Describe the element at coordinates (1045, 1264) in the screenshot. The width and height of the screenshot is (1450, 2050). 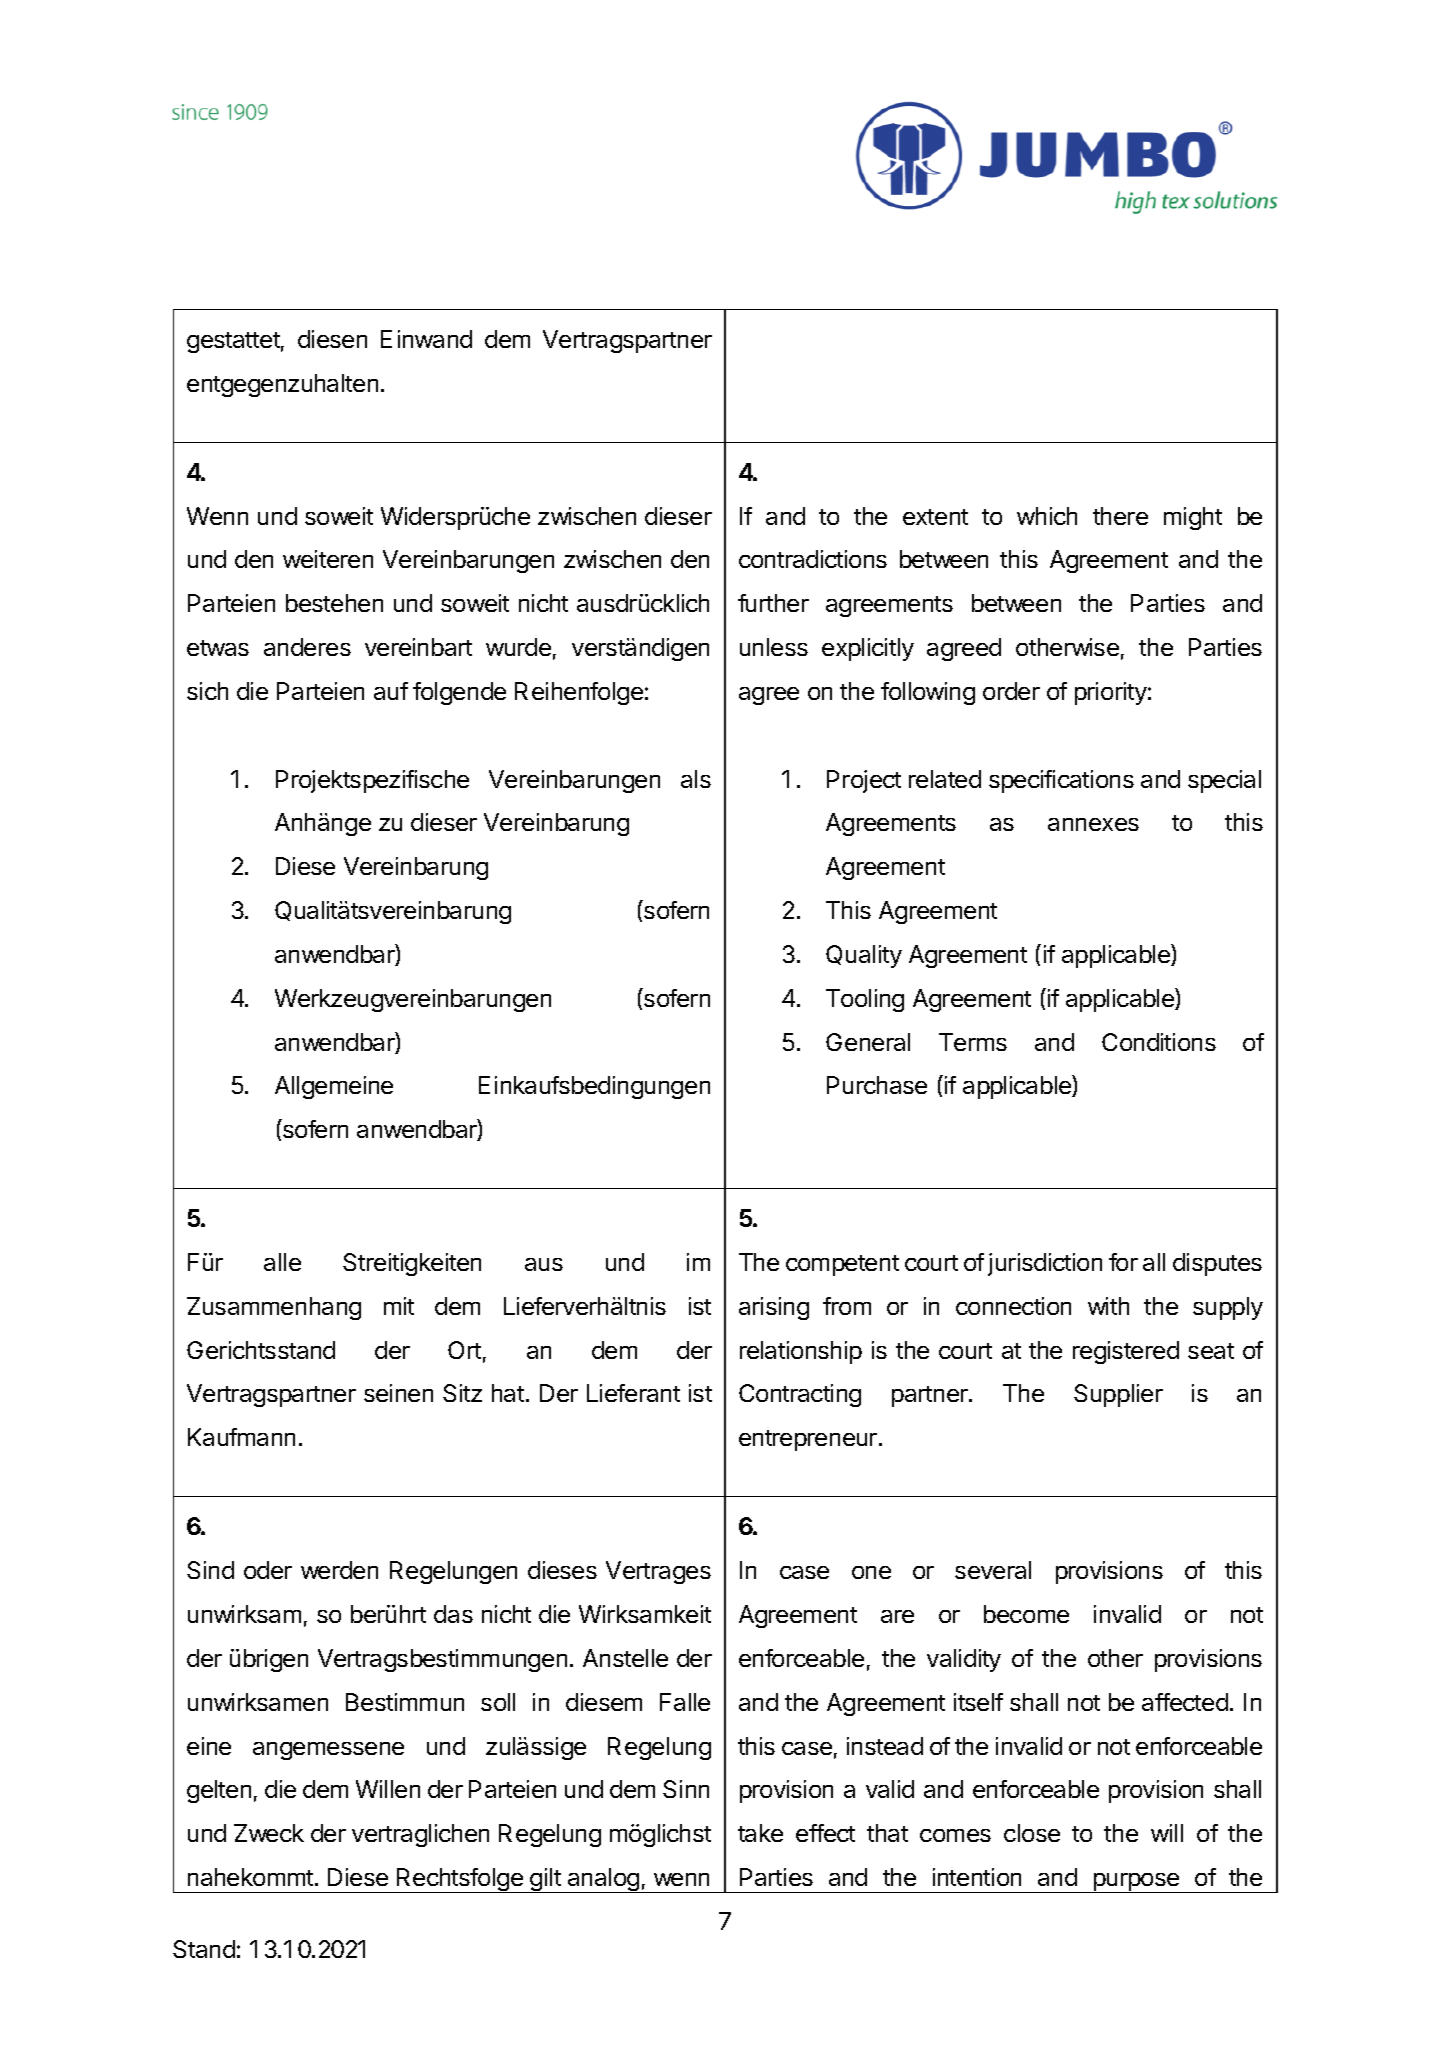
I see `jurisdiction` at that location.
